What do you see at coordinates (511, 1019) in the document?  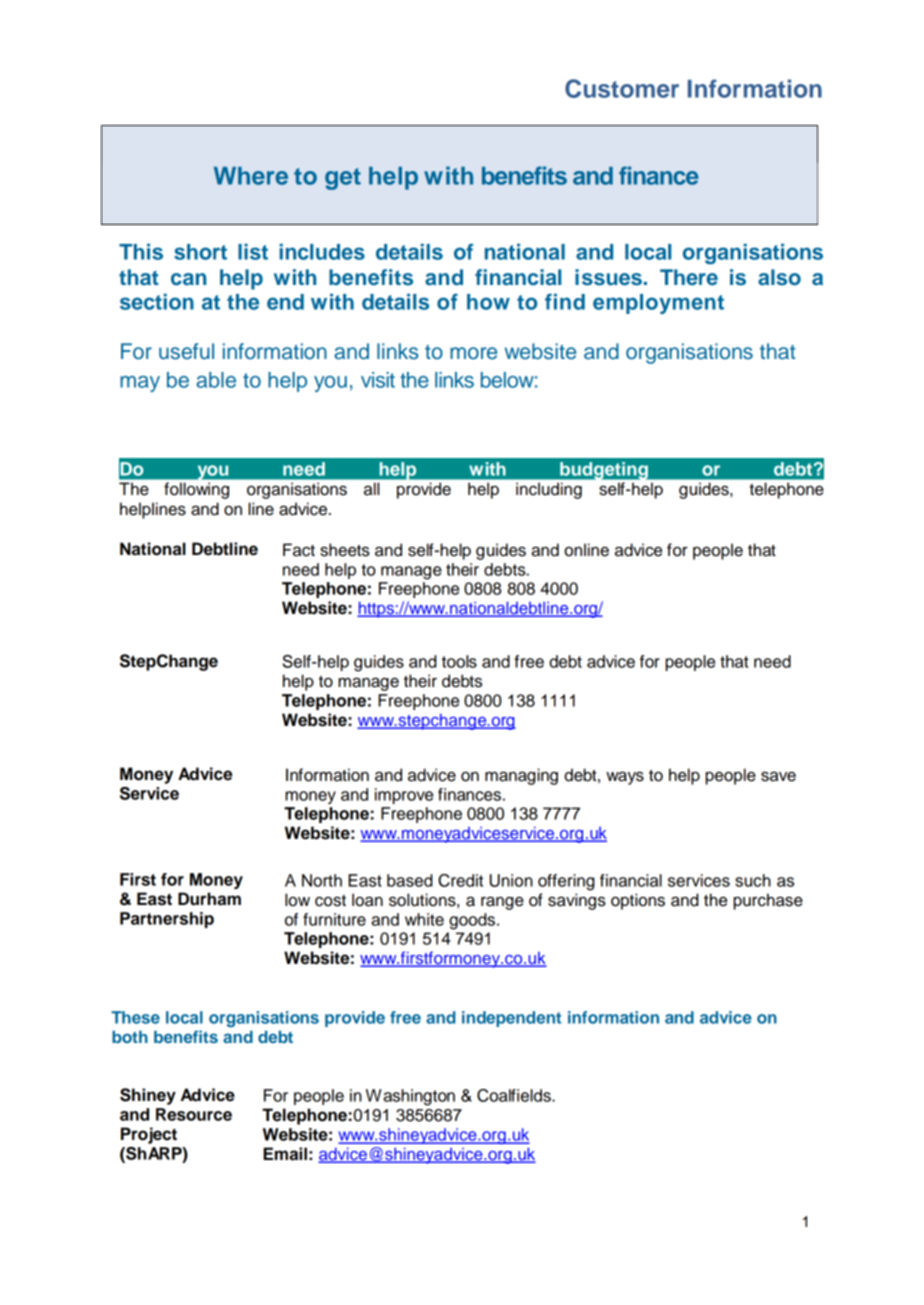 I see `independent` at bounding box center [511, 1019].
